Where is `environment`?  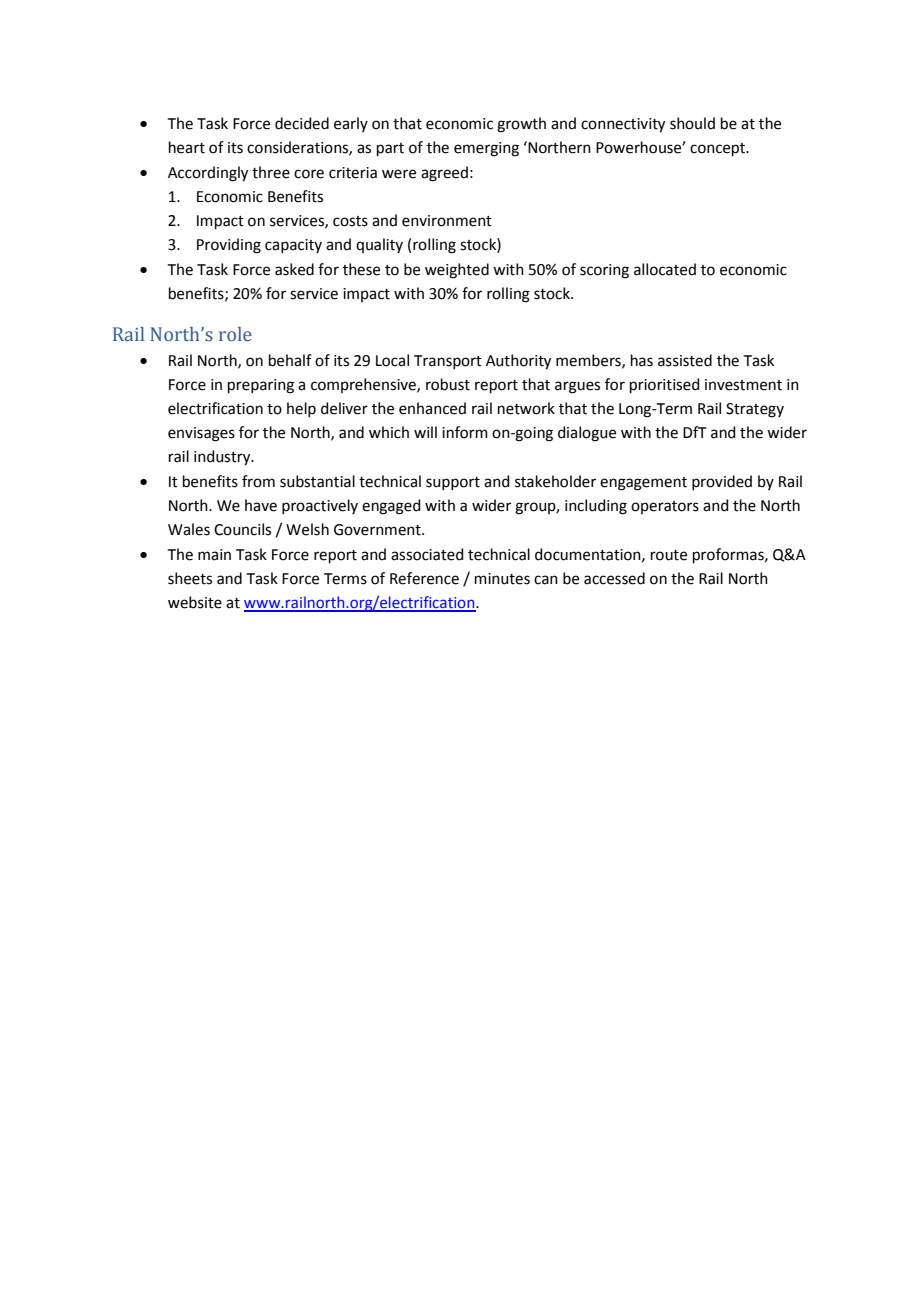 environment is located at coordinates (447, 221).
